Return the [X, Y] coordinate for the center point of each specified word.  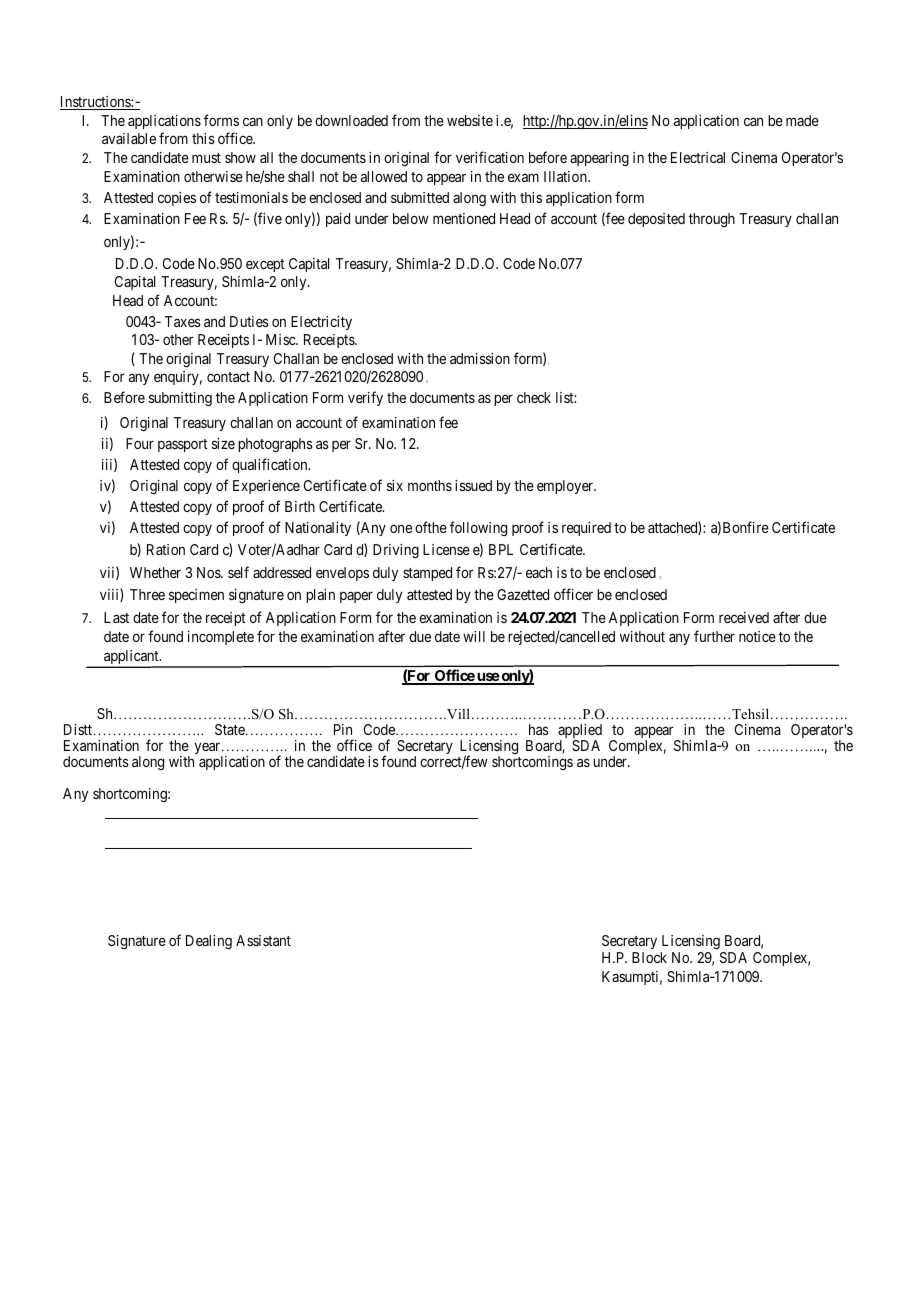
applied [580, 733]
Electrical [698, 157]
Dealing [209, 942]
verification [490, 157]
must [206, 158]
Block [649, 957]
